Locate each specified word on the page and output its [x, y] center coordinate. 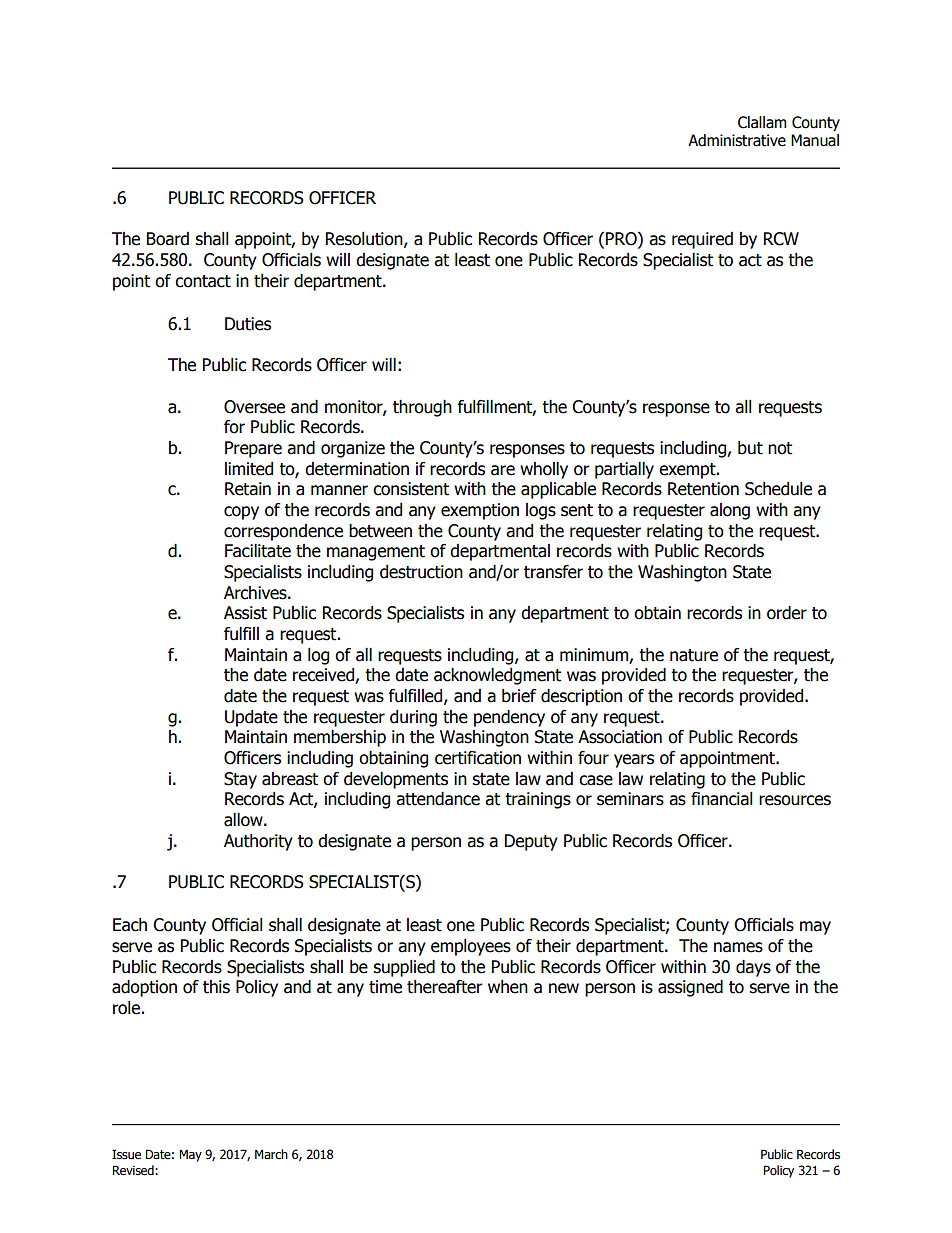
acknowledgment [497, 676]
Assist [245, 613]
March [271, 1154]
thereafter [445, 987]
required [702, 240]
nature [694, 655]
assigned [690, 988]
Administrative [737, 140]
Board [168, 239]
